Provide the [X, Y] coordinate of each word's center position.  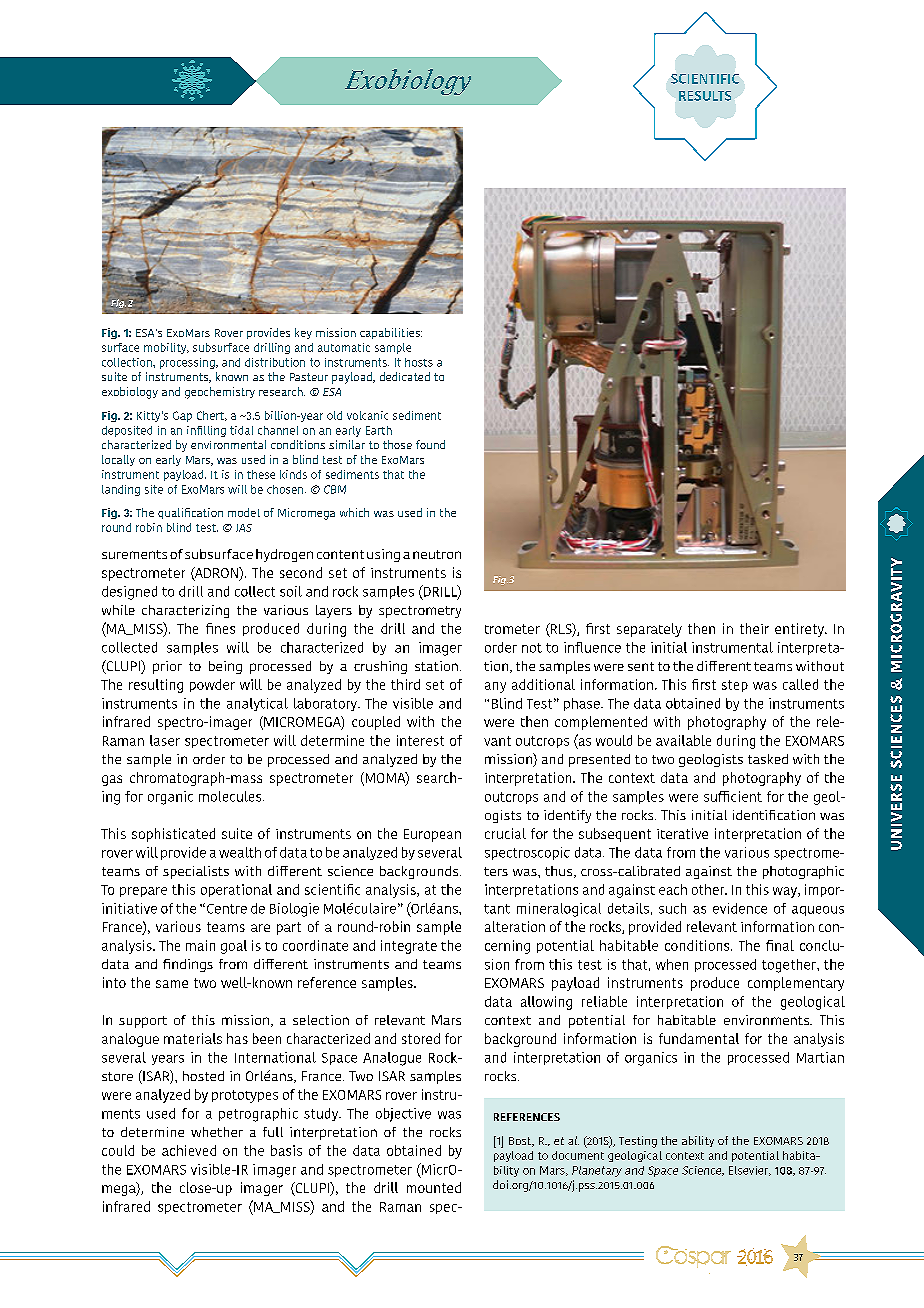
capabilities [391, 333]
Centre [227, 909]
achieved [189, 1150]
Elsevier [750, 1171]
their [754, 628]
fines [220, 628]
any [495, 687]
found [430, 444]
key [303, 333]
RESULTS [705, 96]
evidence [740, 908]
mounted [434, 1187]
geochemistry [220, 393]
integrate [409, 947]
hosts [419, 362]
